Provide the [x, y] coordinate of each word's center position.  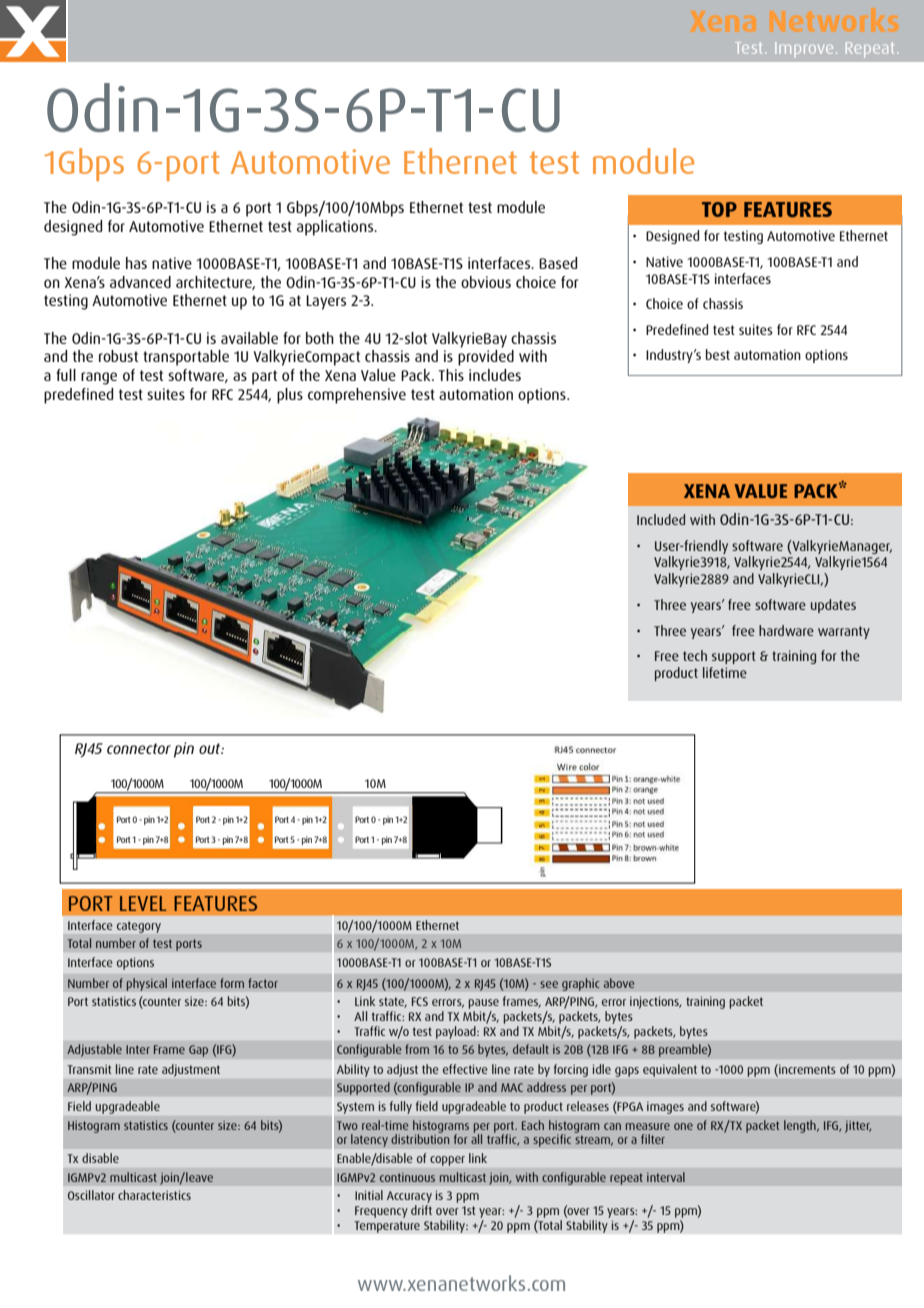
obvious [486, 282]
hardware [786, 630]
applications [336, 228]
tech [695, 655]
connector [139, 748]
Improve [804, 49]
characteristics [154, 1195]
